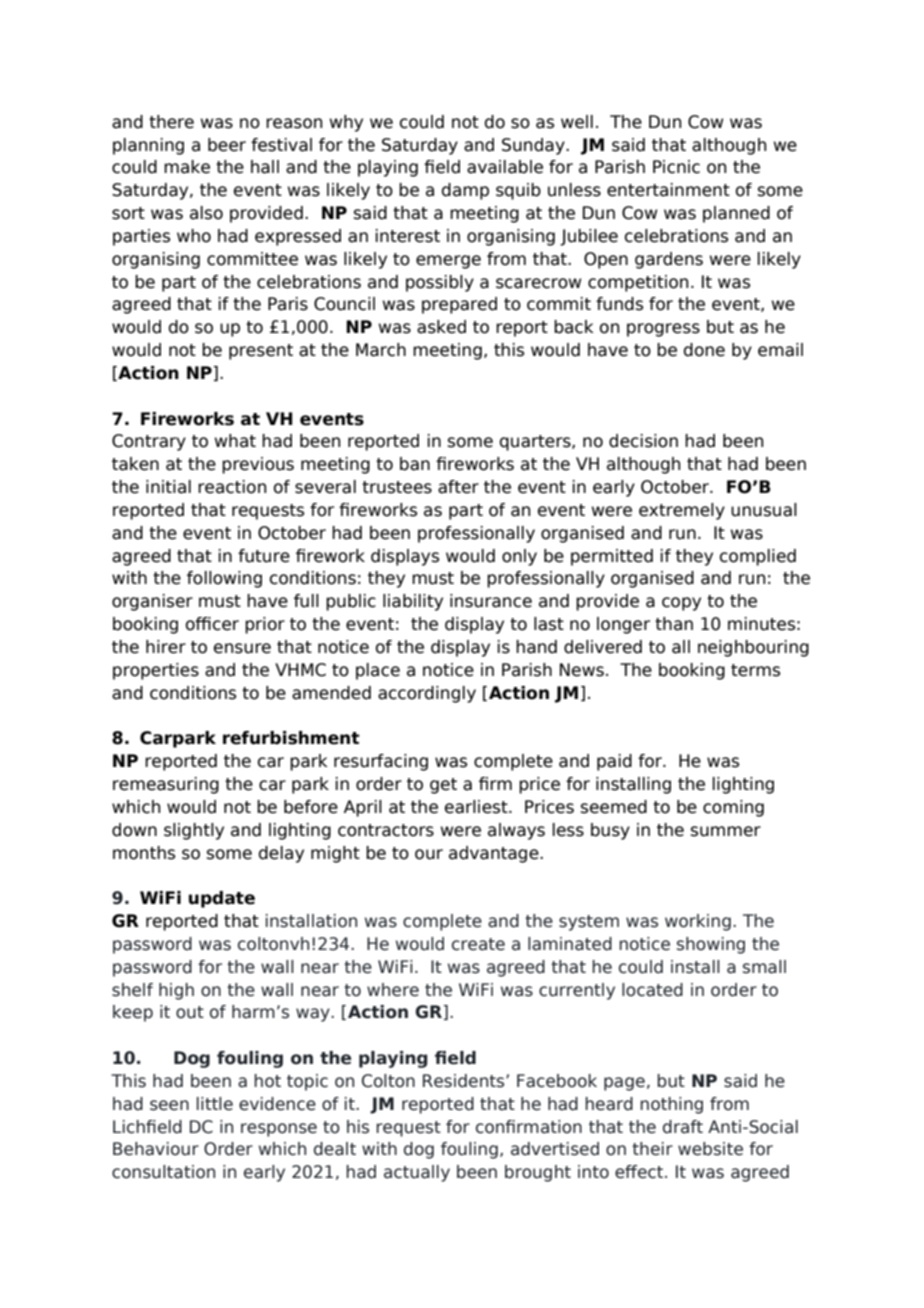  I want to click on little, so click(215, 1104).
